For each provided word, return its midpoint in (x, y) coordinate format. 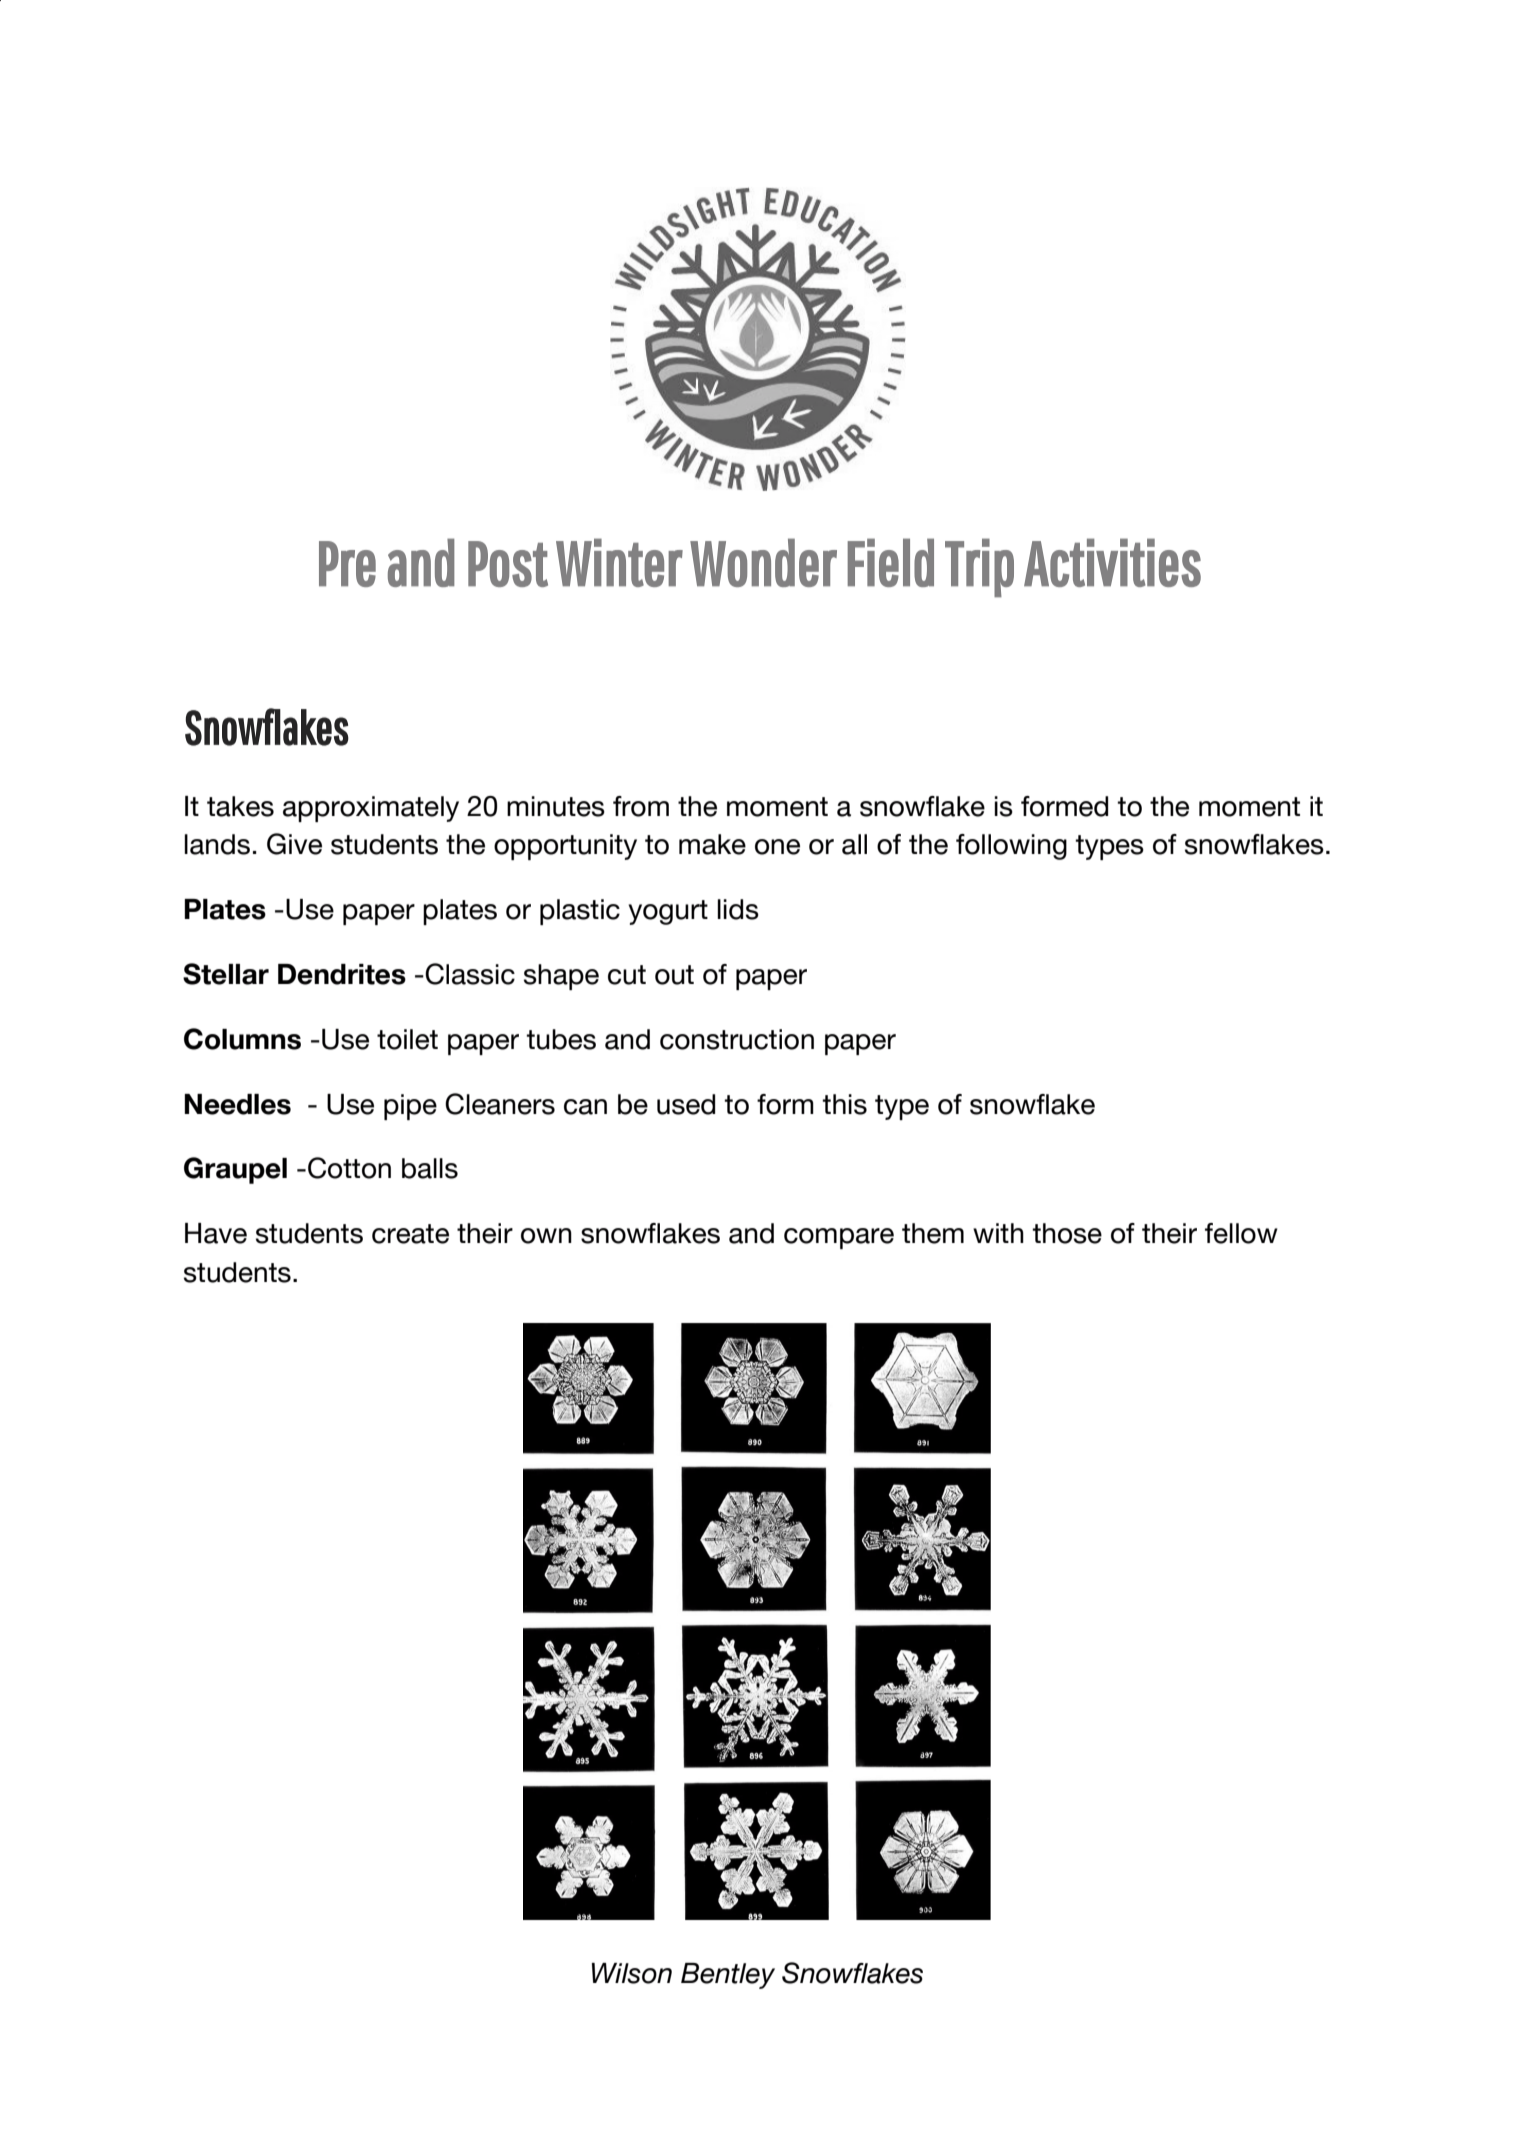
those (1067, 1233)
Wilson (632, 1973)
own (546, 1236)
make (712, 844)
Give (294, 844)
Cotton (349, 1168)
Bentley (728, 1976)
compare (839, 1238)
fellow (1241, 1233)
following (1011, 847)
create (410, 1234)
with (998, 1233)
